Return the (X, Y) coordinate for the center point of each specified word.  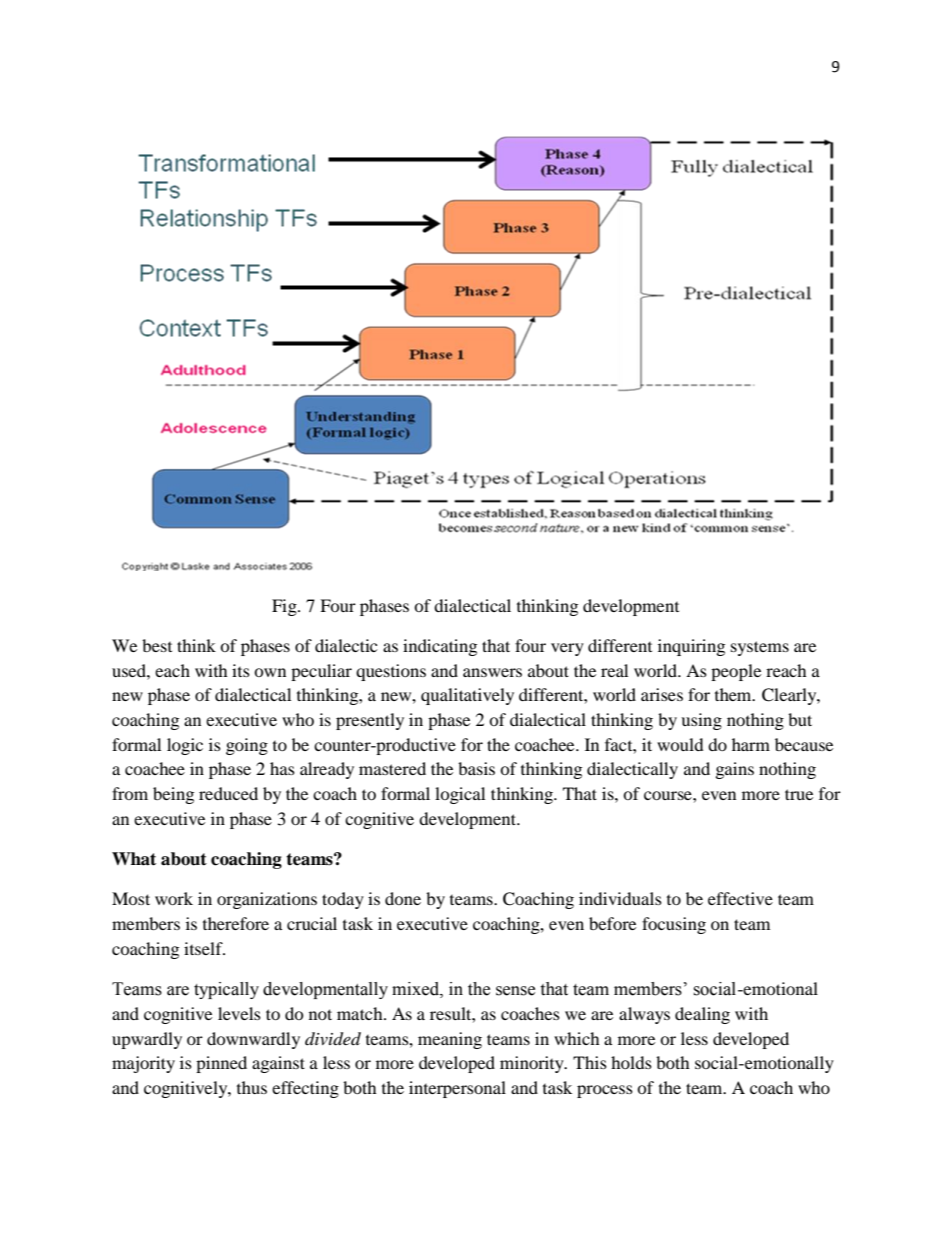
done (403, 898)
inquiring (691, 647)
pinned (221, 1064)
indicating (440, 647)
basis (476, 768)
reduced (228, 793)
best (157, 645)
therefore (236, 923)
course (669, 795)
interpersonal (457, 1089)
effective (740, 898)
